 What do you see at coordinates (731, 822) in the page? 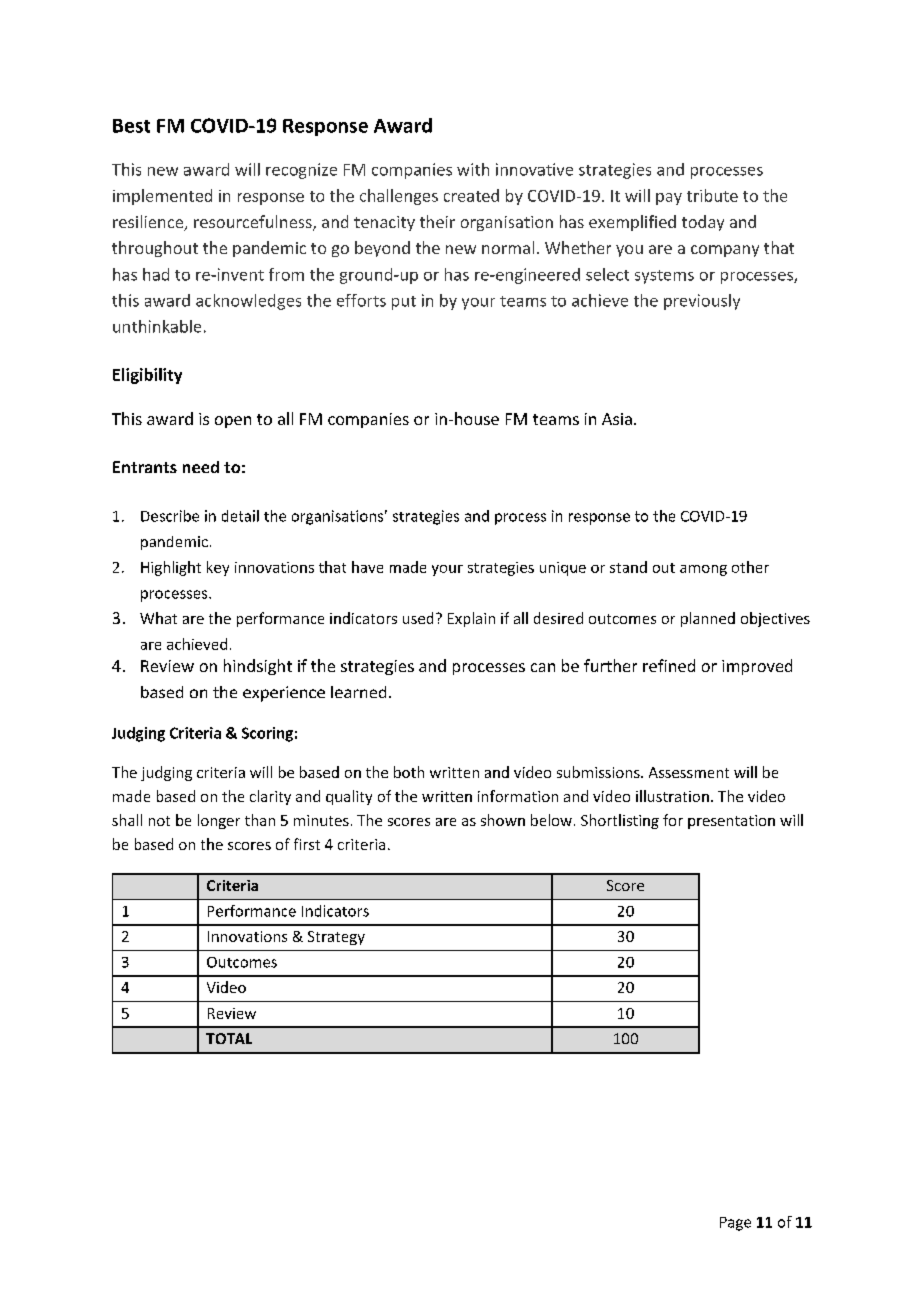
I see `presentation` at bounding box center [731, 822].
